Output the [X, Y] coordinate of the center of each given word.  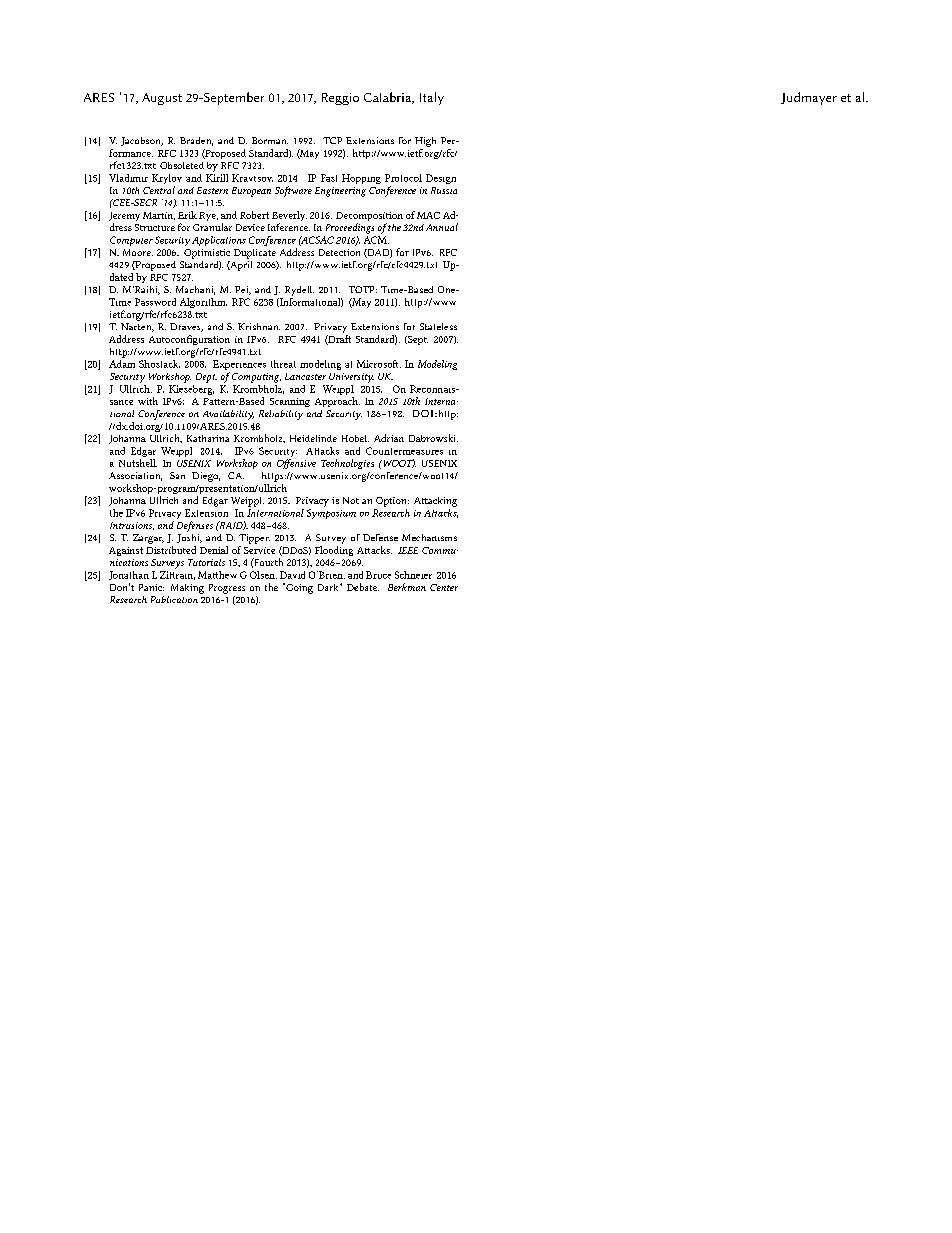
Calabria [389, 98]
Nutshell [138, 463]
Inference [289, 227]
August [162, 99]
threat [283, 364]
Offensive [296, 464]
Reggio [340, 99]
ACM [376, 240]
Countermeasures [404, 451]
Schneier [413, 575]
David [292, 575]
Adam [122, 362]
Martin [159, 216]
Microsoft [379, 364]
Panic [151, 587]
